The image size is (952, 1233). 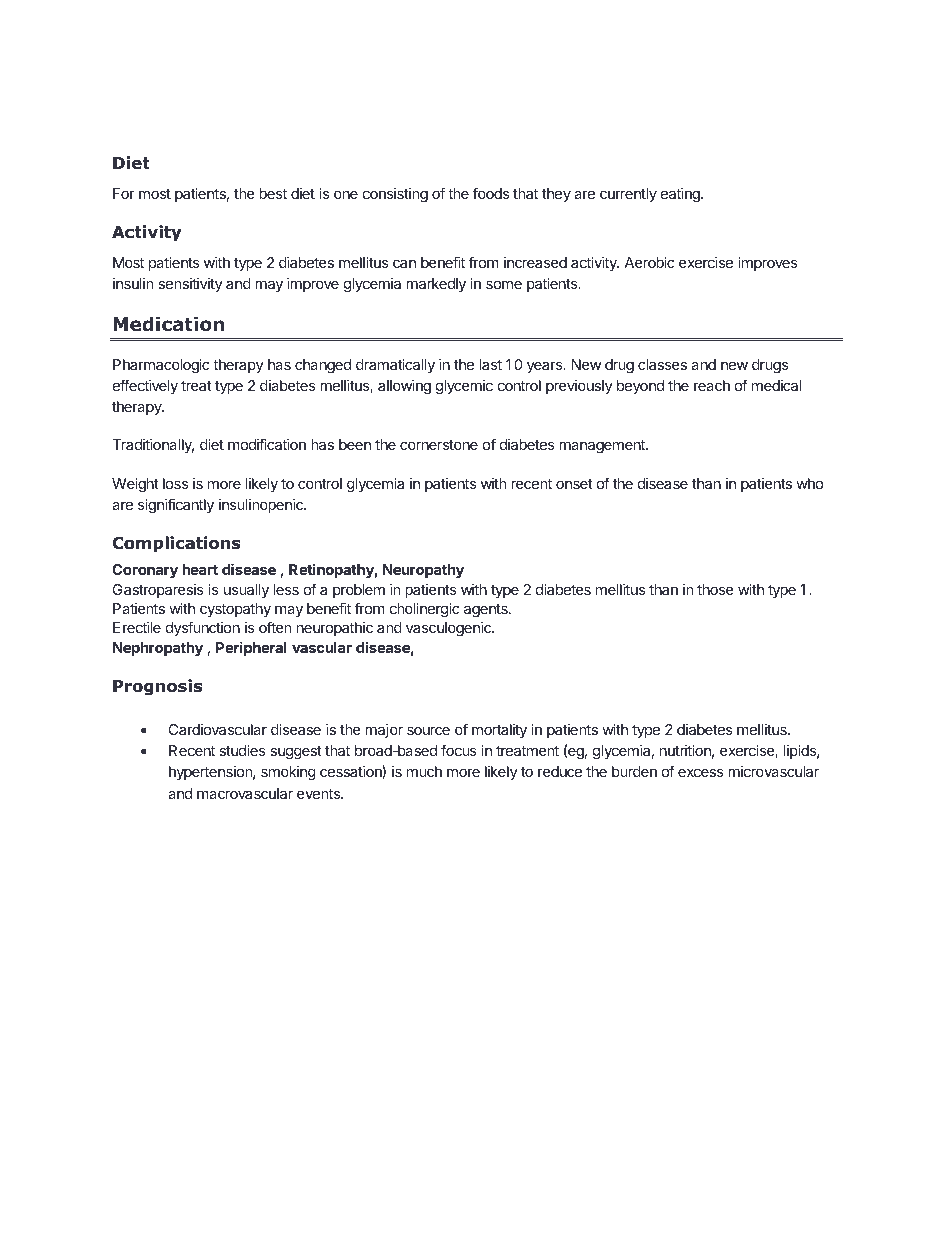 What do you see at coordinates (246, 591) in the page?
I see `usually` at bounding box center [246, 591].
